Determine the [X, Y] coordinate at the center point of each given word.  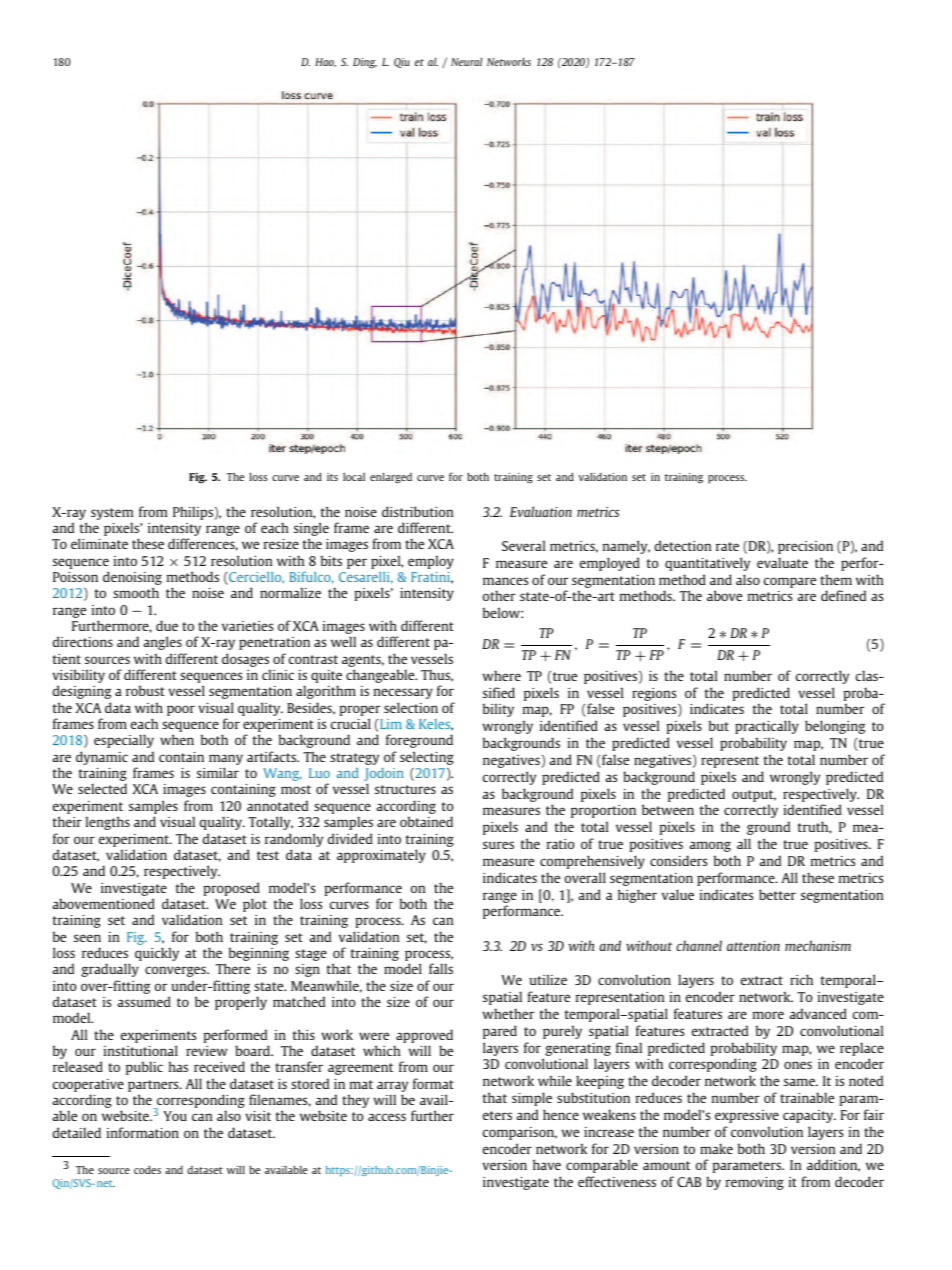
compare [790, 582]
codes [147, 1169]
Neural [466, 61]
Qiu [402, 63]
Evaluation [541, 511]
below [502, 612]
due [167, 625]
